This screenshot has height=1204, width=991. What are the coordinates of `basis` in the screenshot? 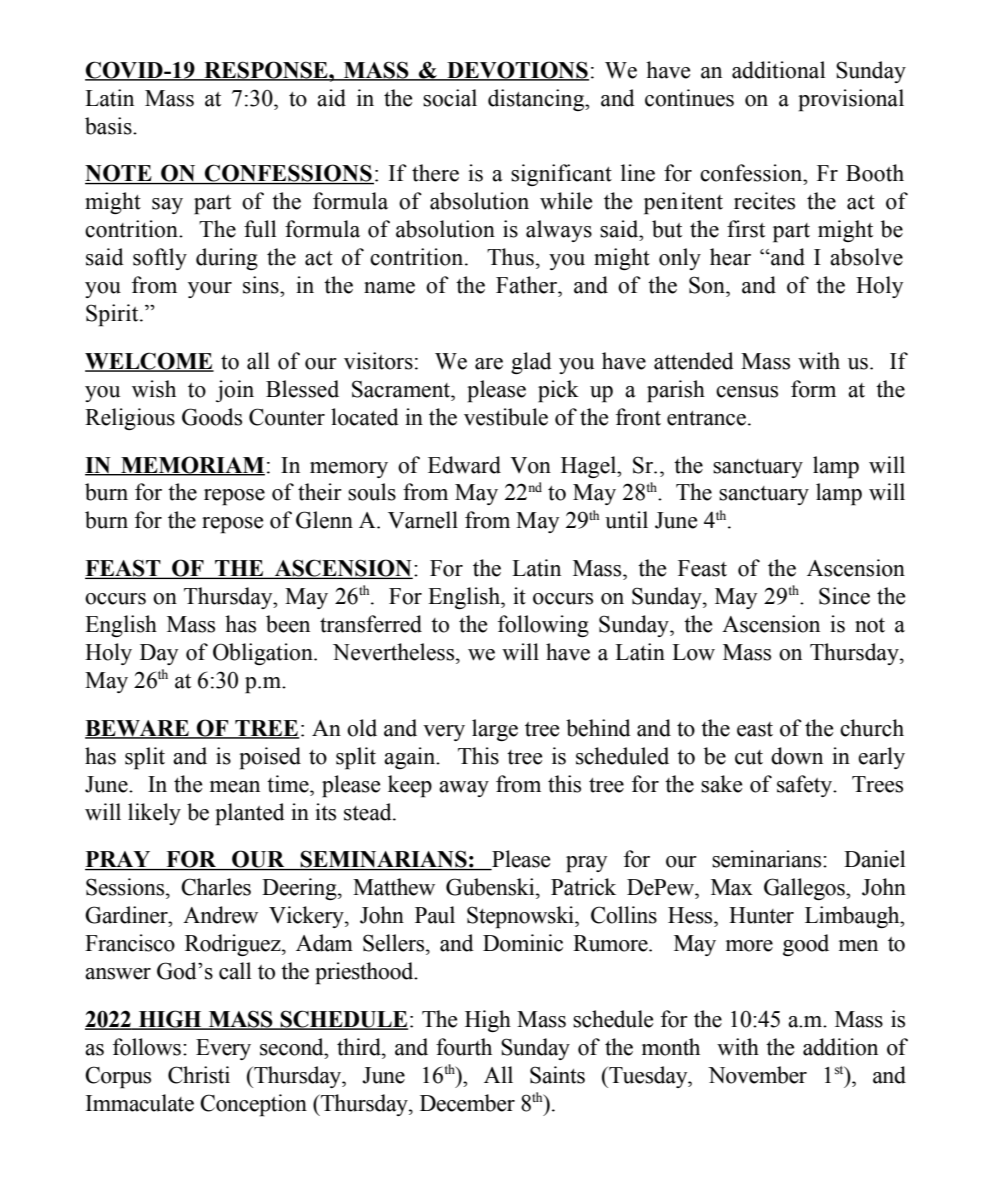 It's located at (109, 126).
